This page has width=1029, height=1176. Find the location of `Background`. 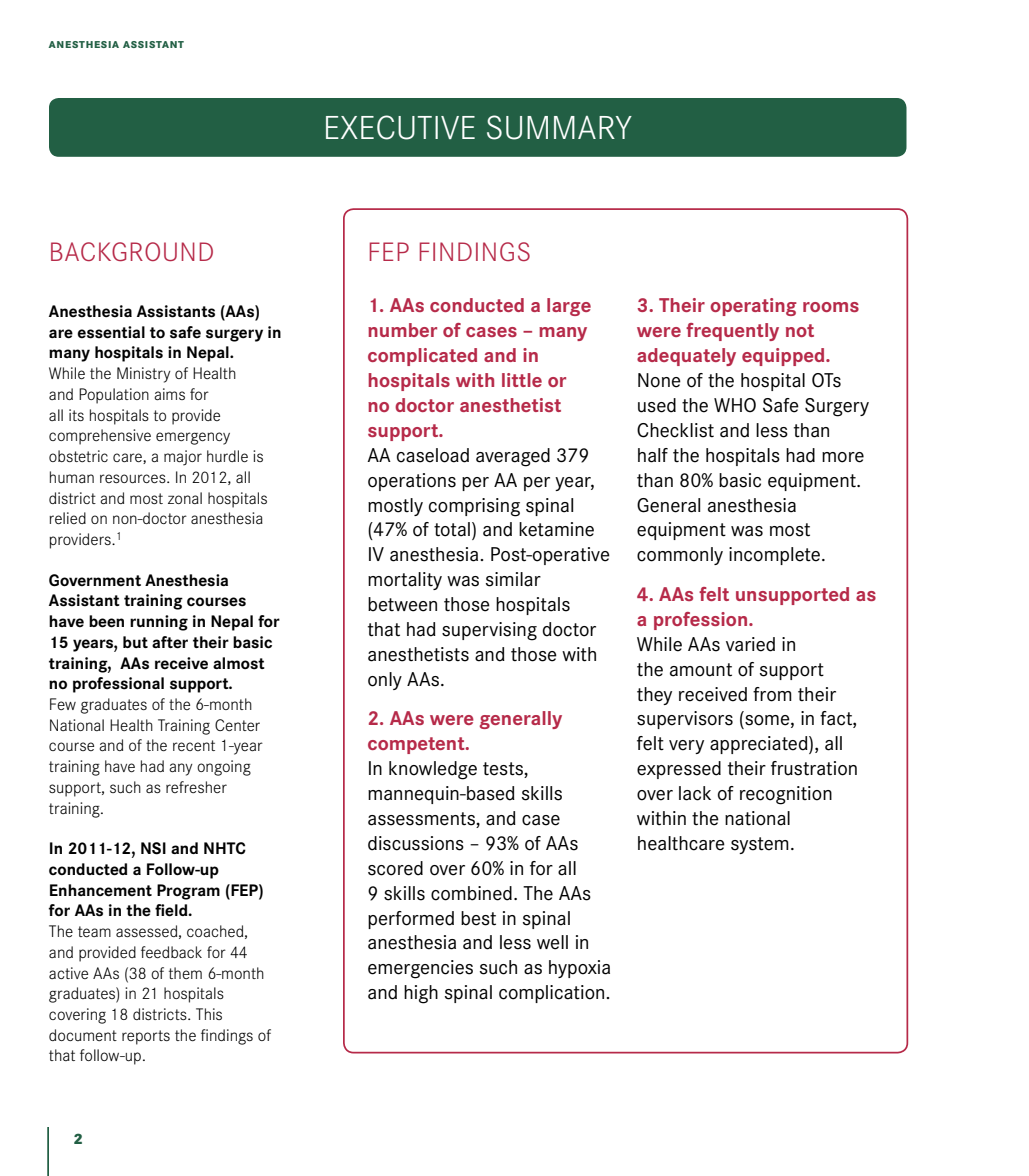

Background is located at coordinates (132, 251).
